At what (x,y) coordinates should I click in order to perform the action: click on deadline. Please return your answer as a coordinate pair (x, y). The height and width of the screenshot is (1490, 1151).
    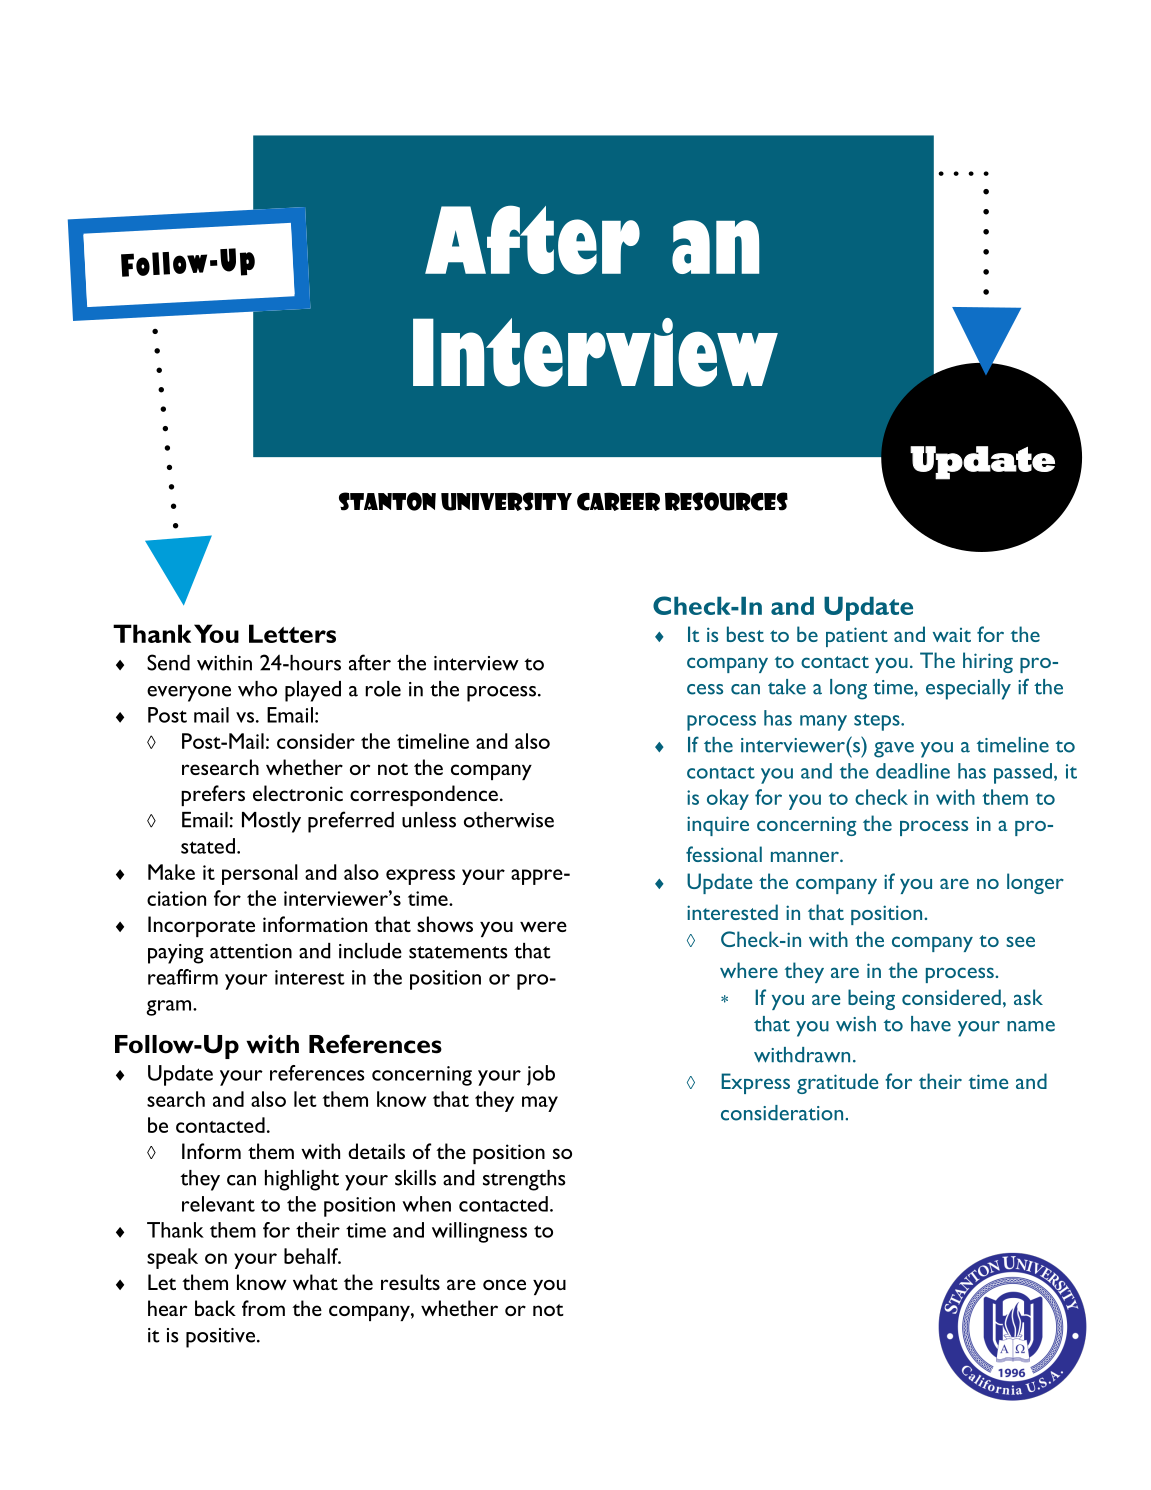
    Looking at the image, I should click on (913, 771).
